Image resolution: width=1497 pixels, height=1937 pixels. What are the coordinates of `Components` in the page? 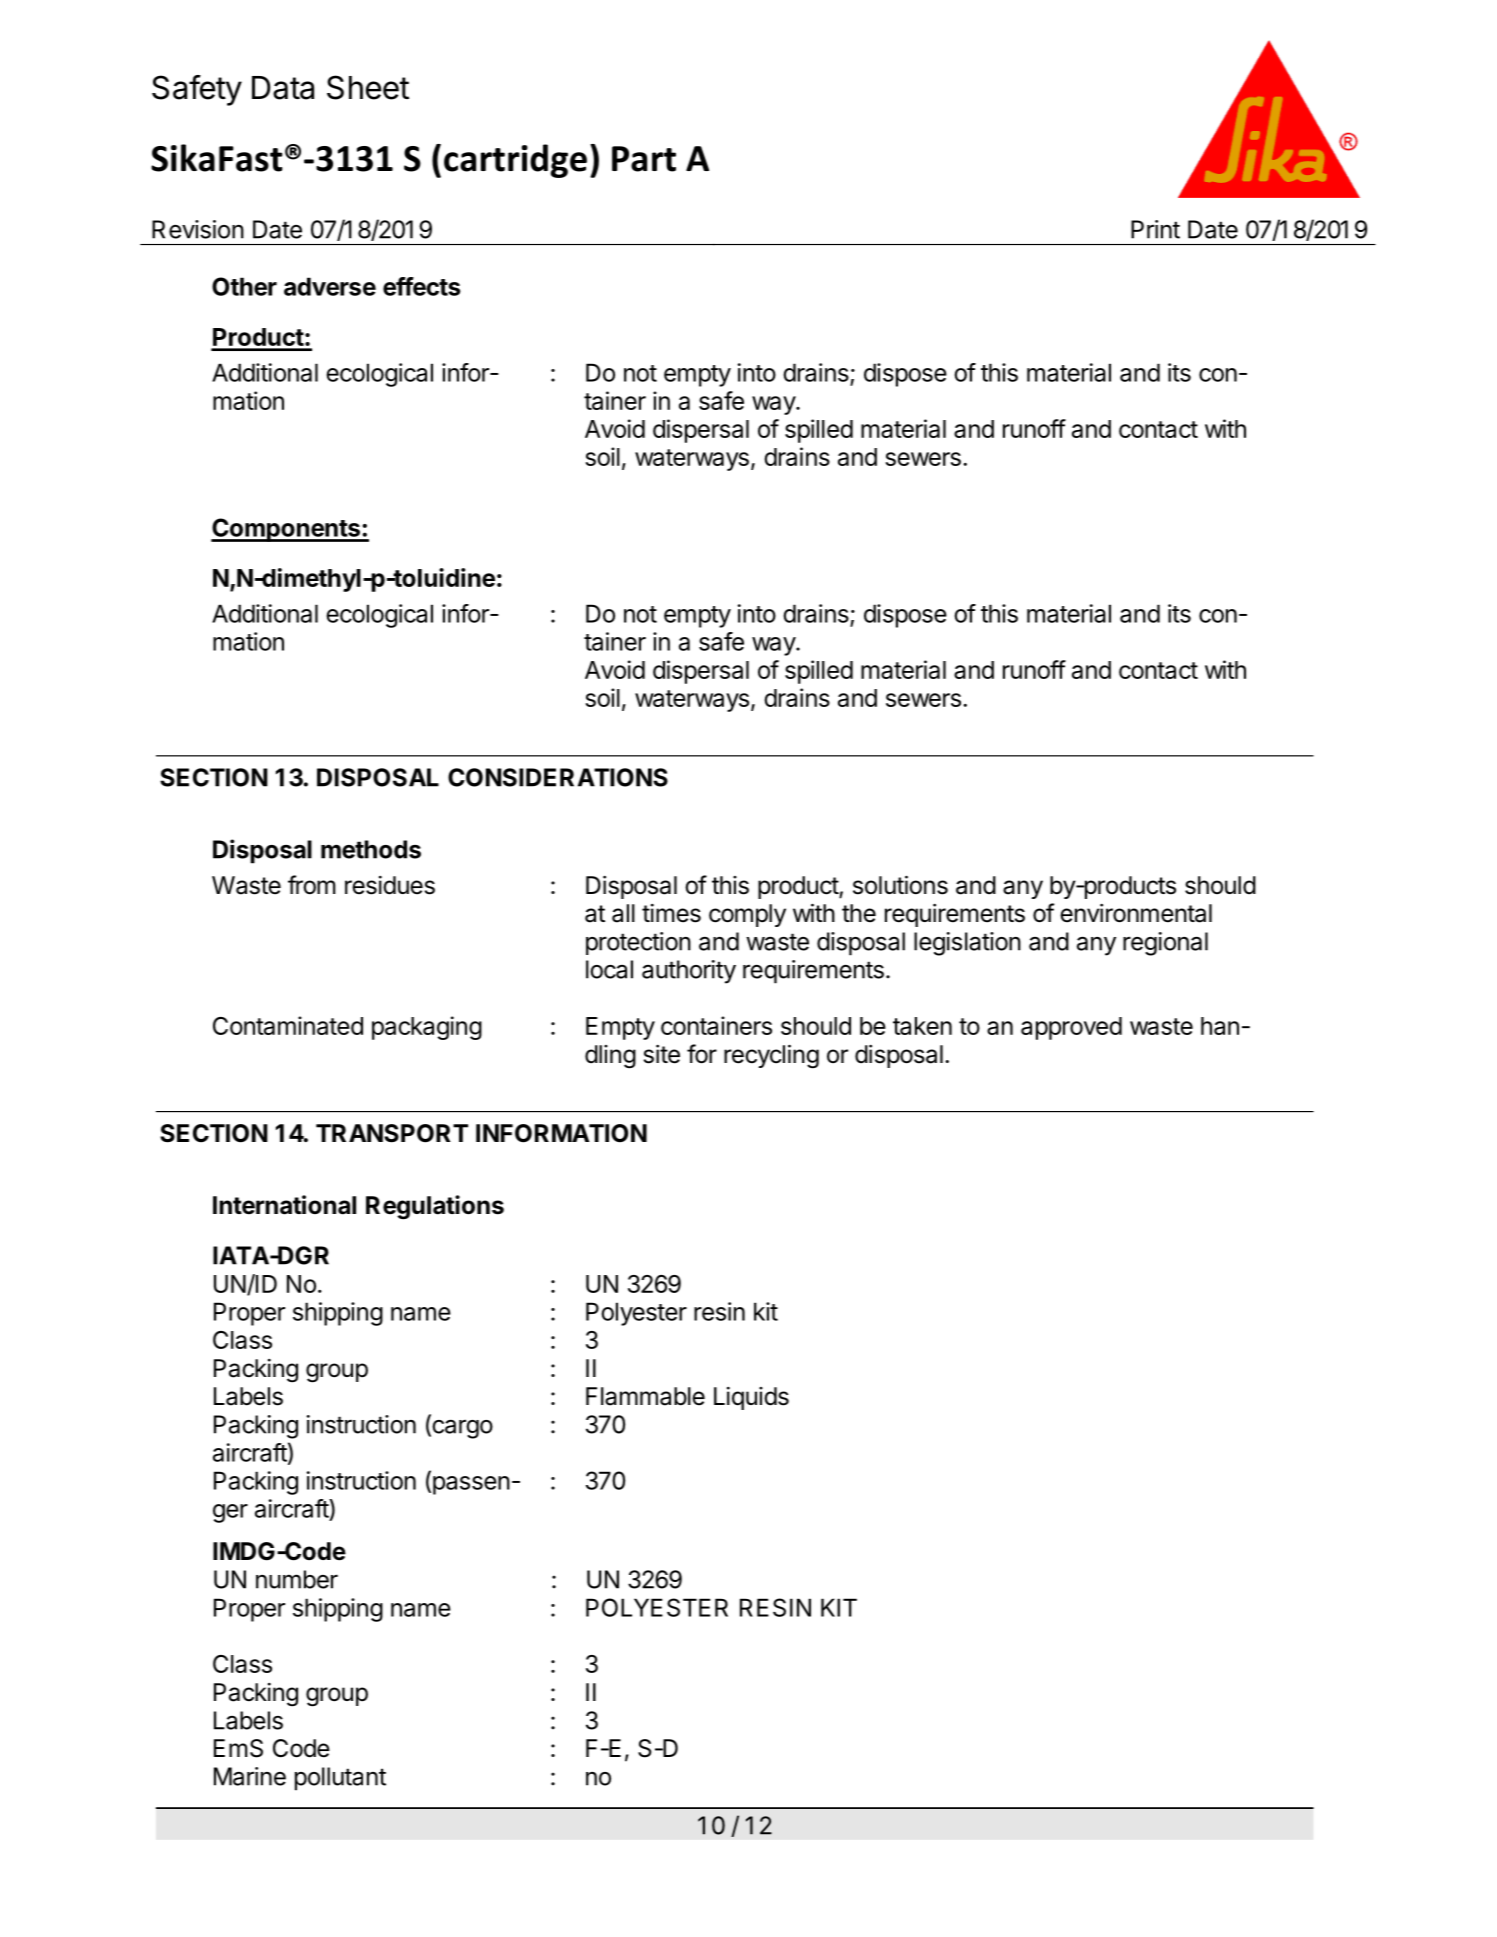 It's located at (286, 530).
